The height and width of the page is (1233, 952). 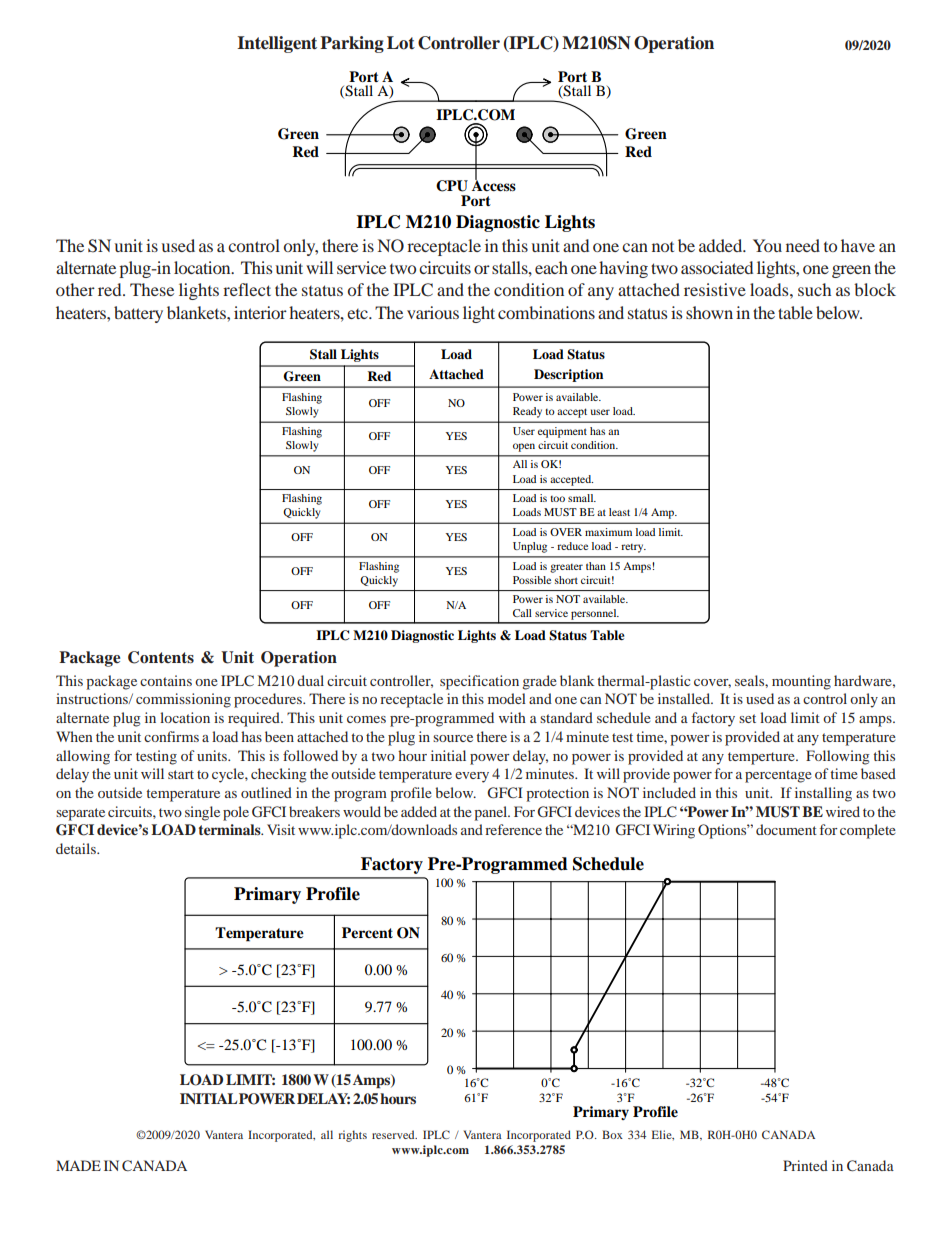 What do you see at coordinates (394, 1134) in the page?
I see `reserved` at bounding box center [394, 1134].
